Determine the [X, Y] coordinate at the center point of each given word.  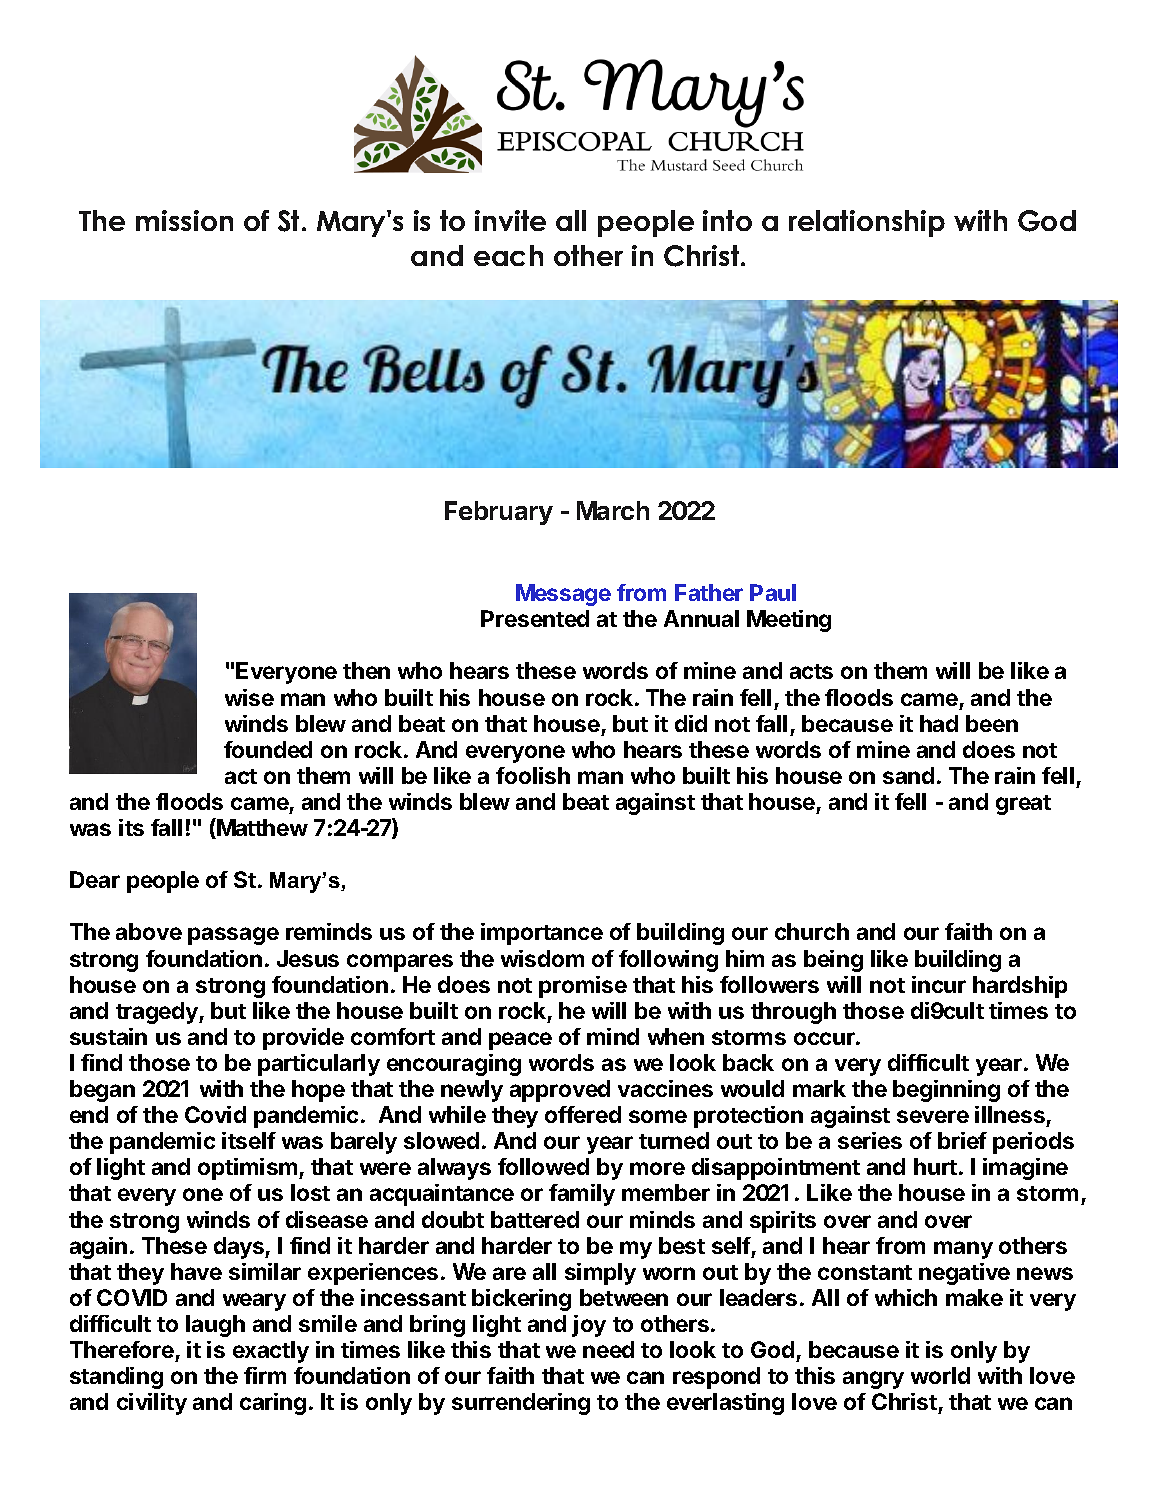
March [613, 510]
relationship [867, 223]
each [508, 255]
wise [249, 697]
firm [265, 1375]
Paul [773, 592]
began [102, 1091]
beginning [946, 1091]
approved [560, 1091]
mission [184, 220]
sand [908, 775]
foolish [533, 775]
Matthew [261, 828]
